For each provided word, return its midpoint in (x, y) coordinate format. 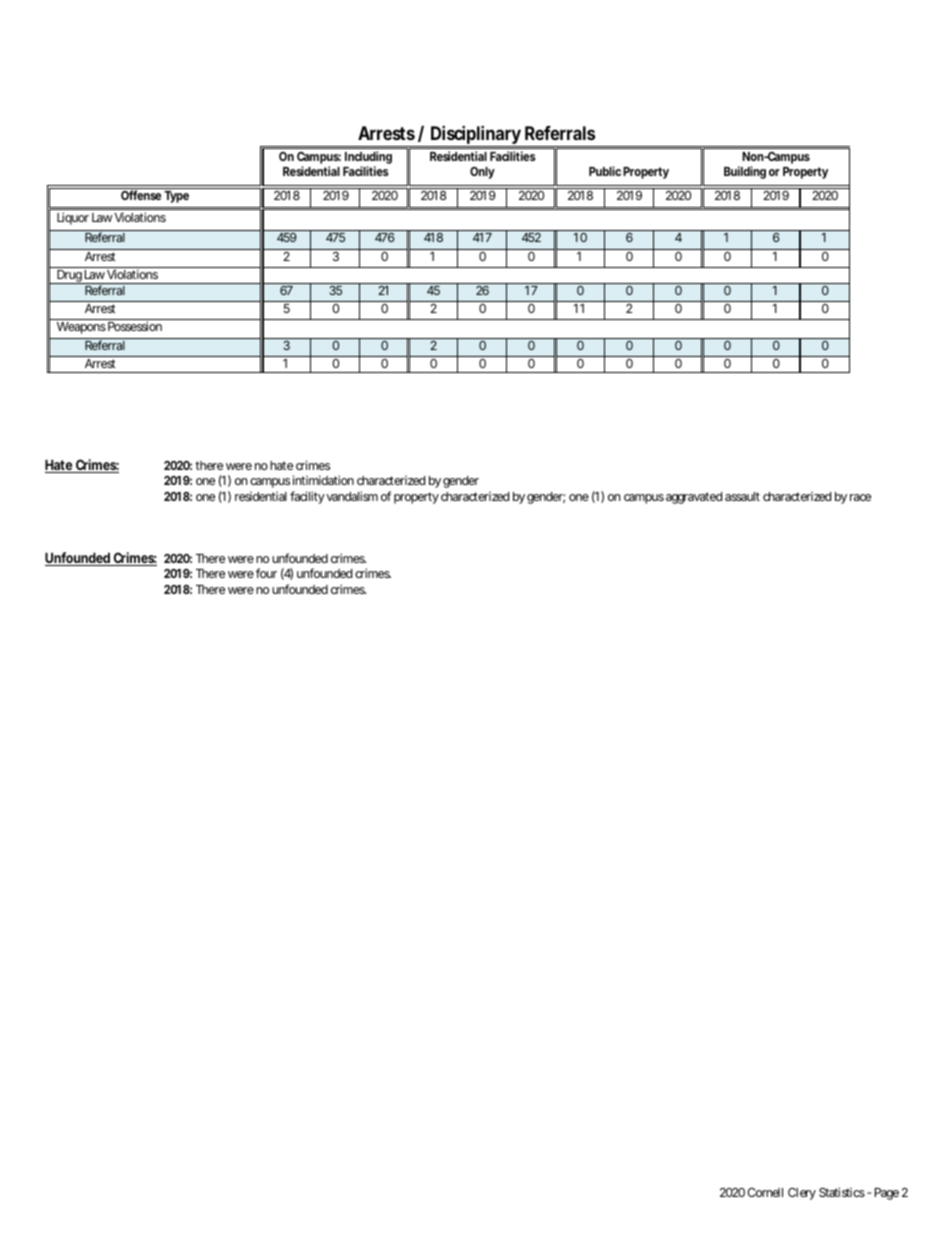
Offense (141, 195)
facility (307, 497)
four (266, 573)
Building (745, 172)
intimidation (323, 480)
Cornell (765, 1192)
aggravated (694, 498)
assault (742, 496)
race (860, 497)
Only (482, 173)
